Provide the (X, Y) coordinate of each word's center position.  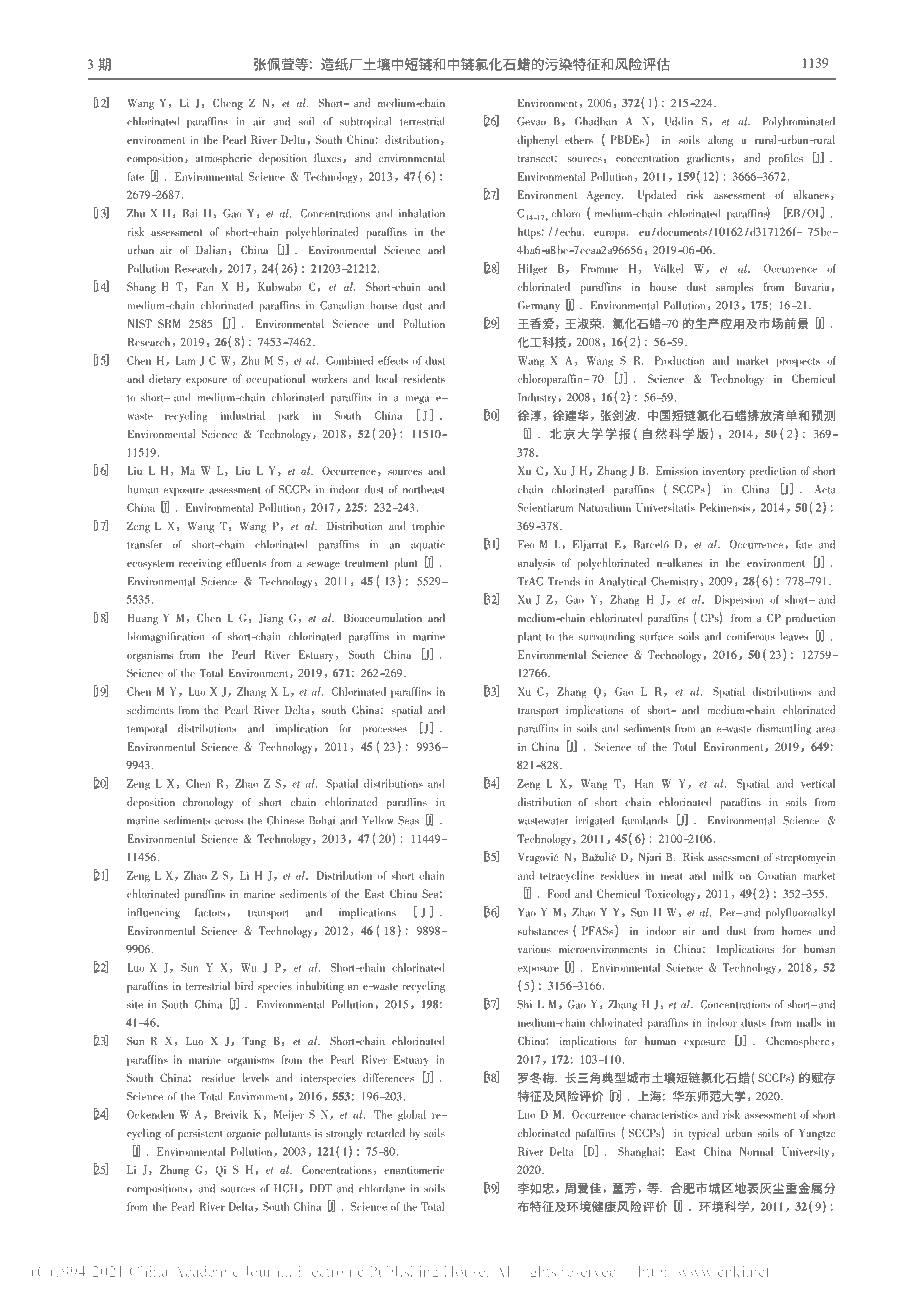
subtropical (366, 122)
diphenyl (537, 141)
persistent (200, 1134)
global (412, 1116)
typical (704, 1134)
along (720, 141)
